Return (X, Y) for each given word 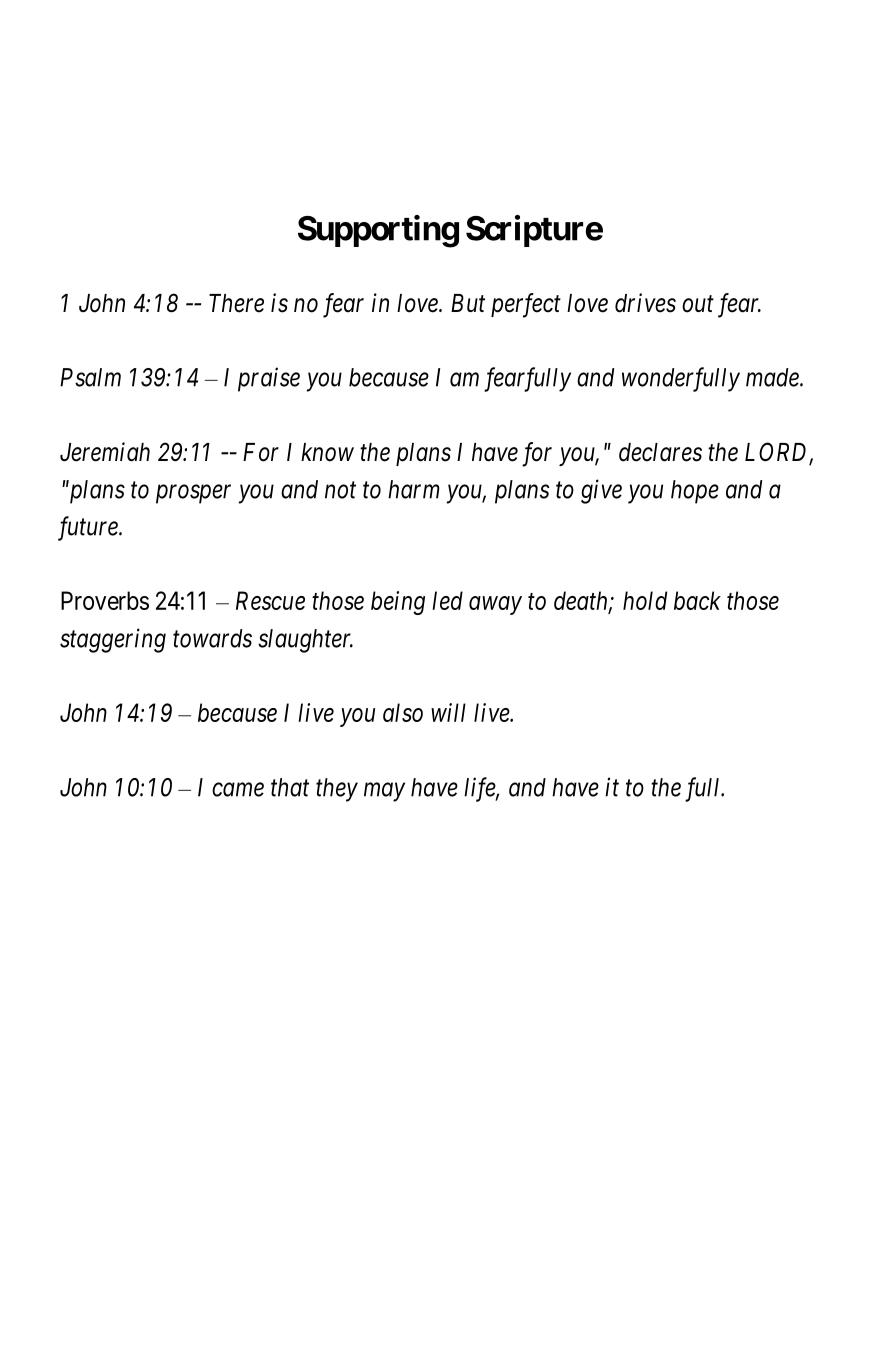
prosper (193, 494)
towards (212, 638)
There (236, 303)
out (698, 304)
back (697, 600)
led (447, 600)
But (468, 303)
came (238, 790)
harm (414, 489)
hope (695, 492)
